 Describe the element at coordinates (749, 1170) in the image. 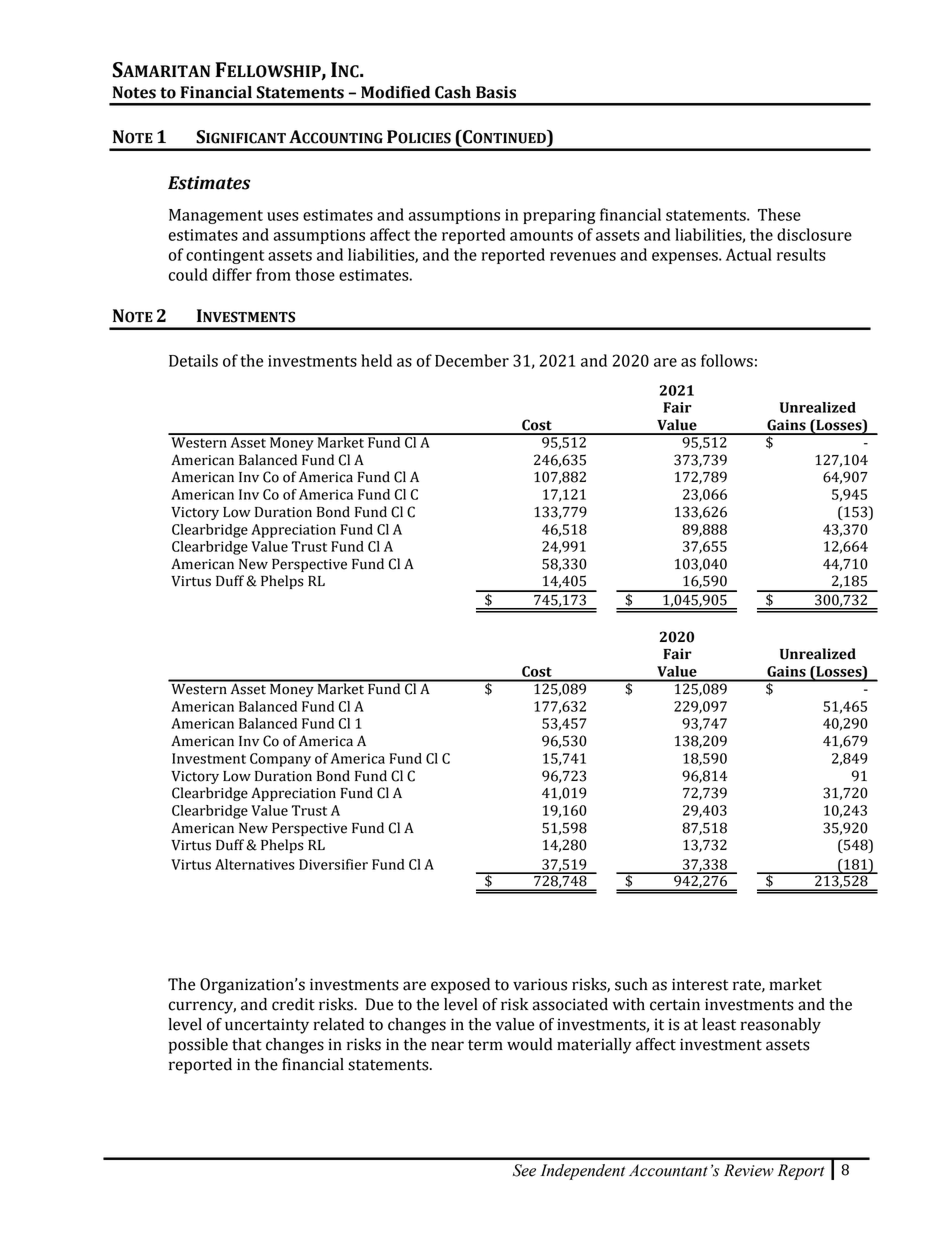

I see `Review` at that location.
